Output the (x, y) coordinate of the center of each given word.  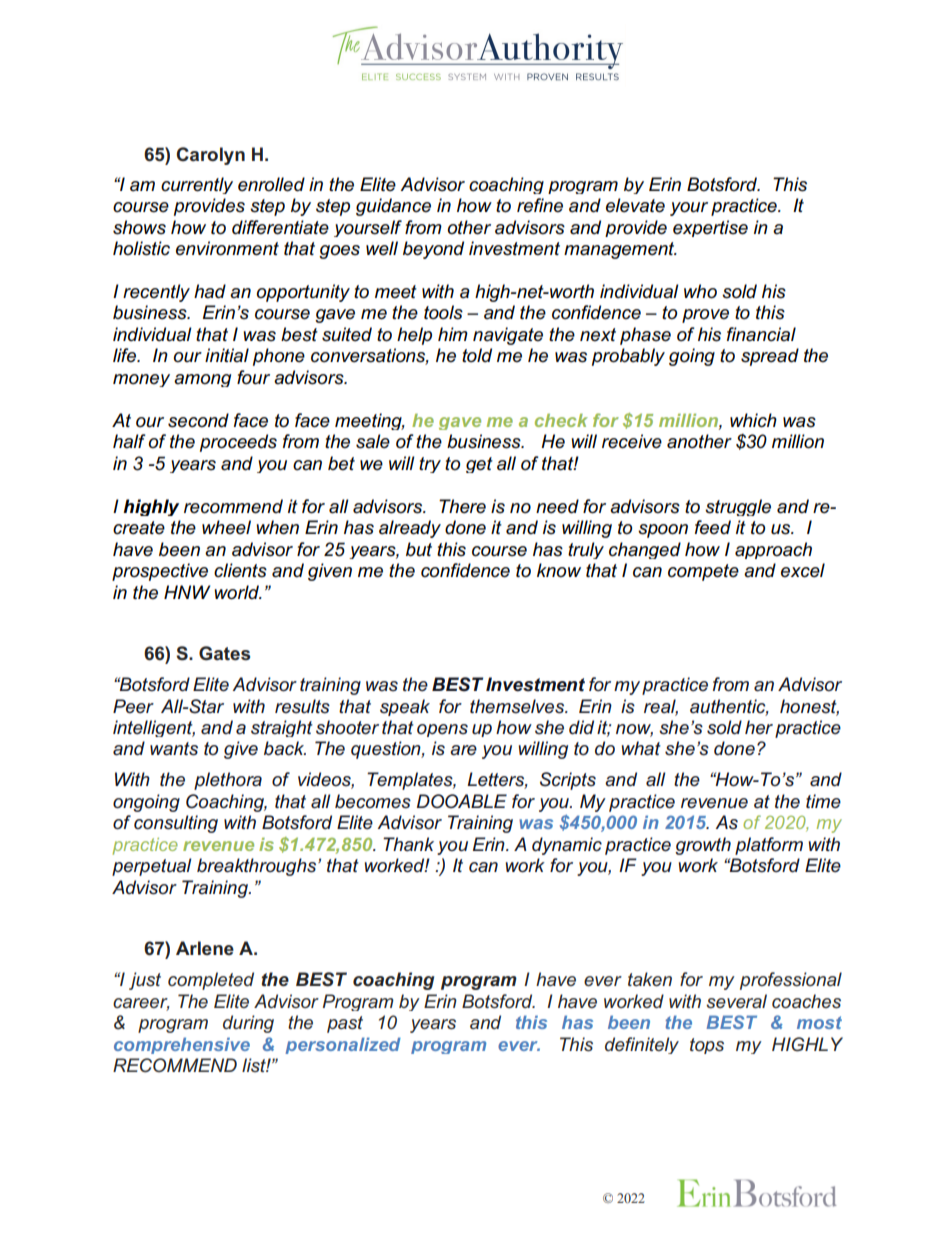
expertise (710, 228)
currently (197, 185)
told (477, 355)
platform (769, 846)
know (559, 570)
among (202, 380)
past (345, 1024)
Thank (408, 844)
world (238, 592)
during (248, 1024)
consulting (176, 824)
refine (540, 205)
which (753, 420)
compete (703, 572)
